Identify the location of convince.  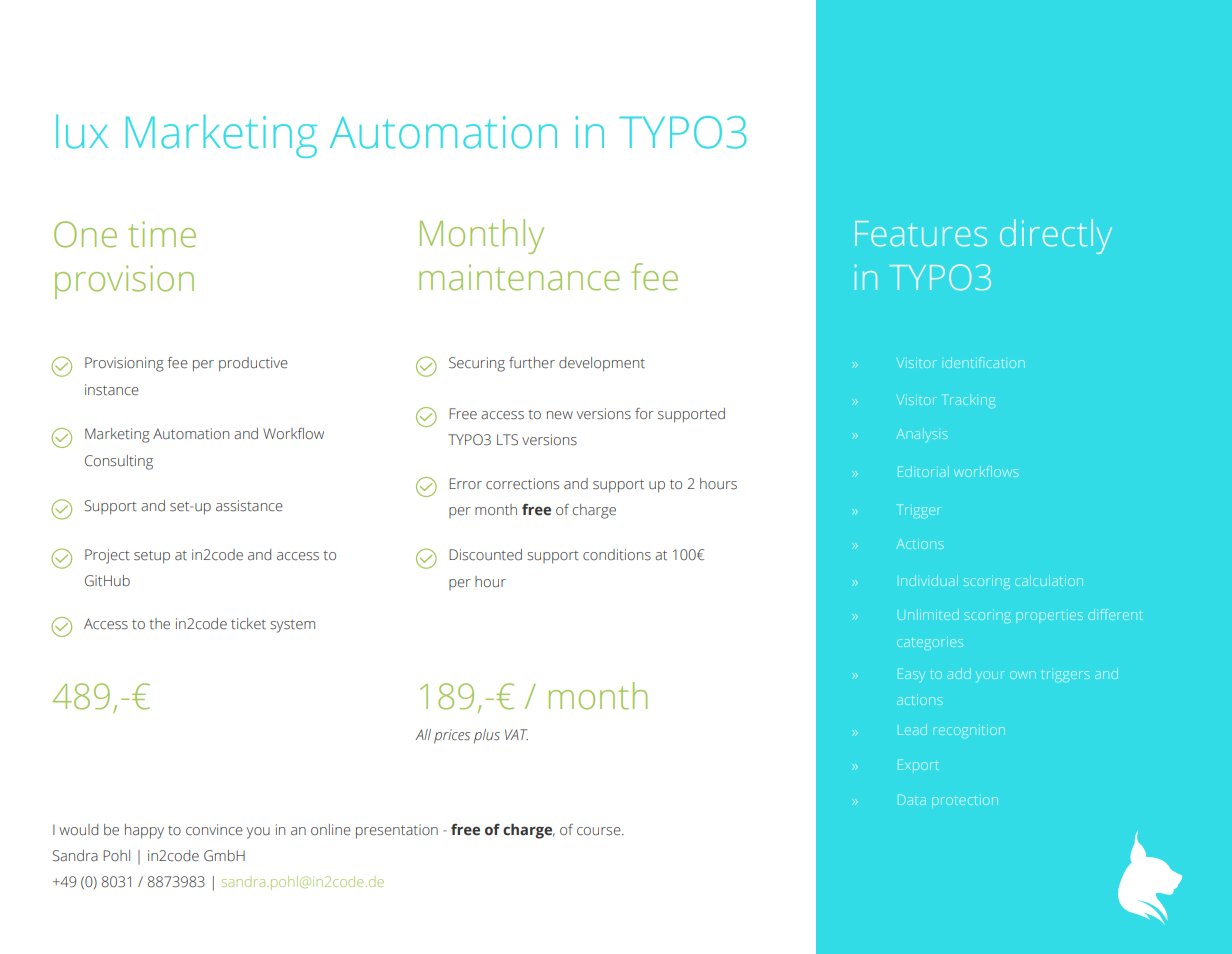
(214, 830).
